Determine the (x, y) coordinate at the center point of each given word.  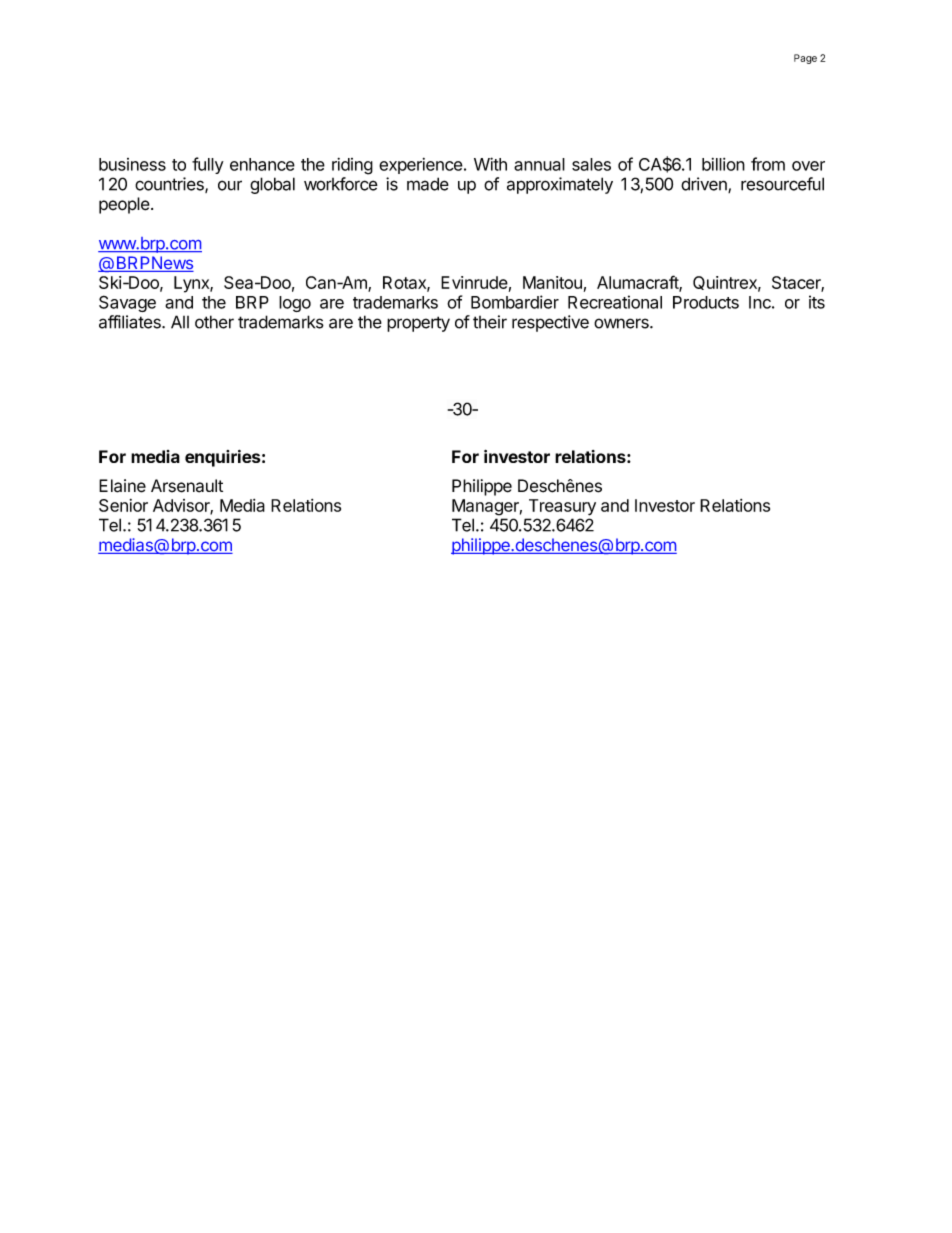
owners (622, 323)
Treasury (562, 507)
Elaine (122, 486)
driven (705, 185)
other (214, 322)
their (490, 322)
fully (208, 165)
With (490, 164)
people (124, 205)
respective (550, 323)
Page (805, 59)
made (428, 184)
